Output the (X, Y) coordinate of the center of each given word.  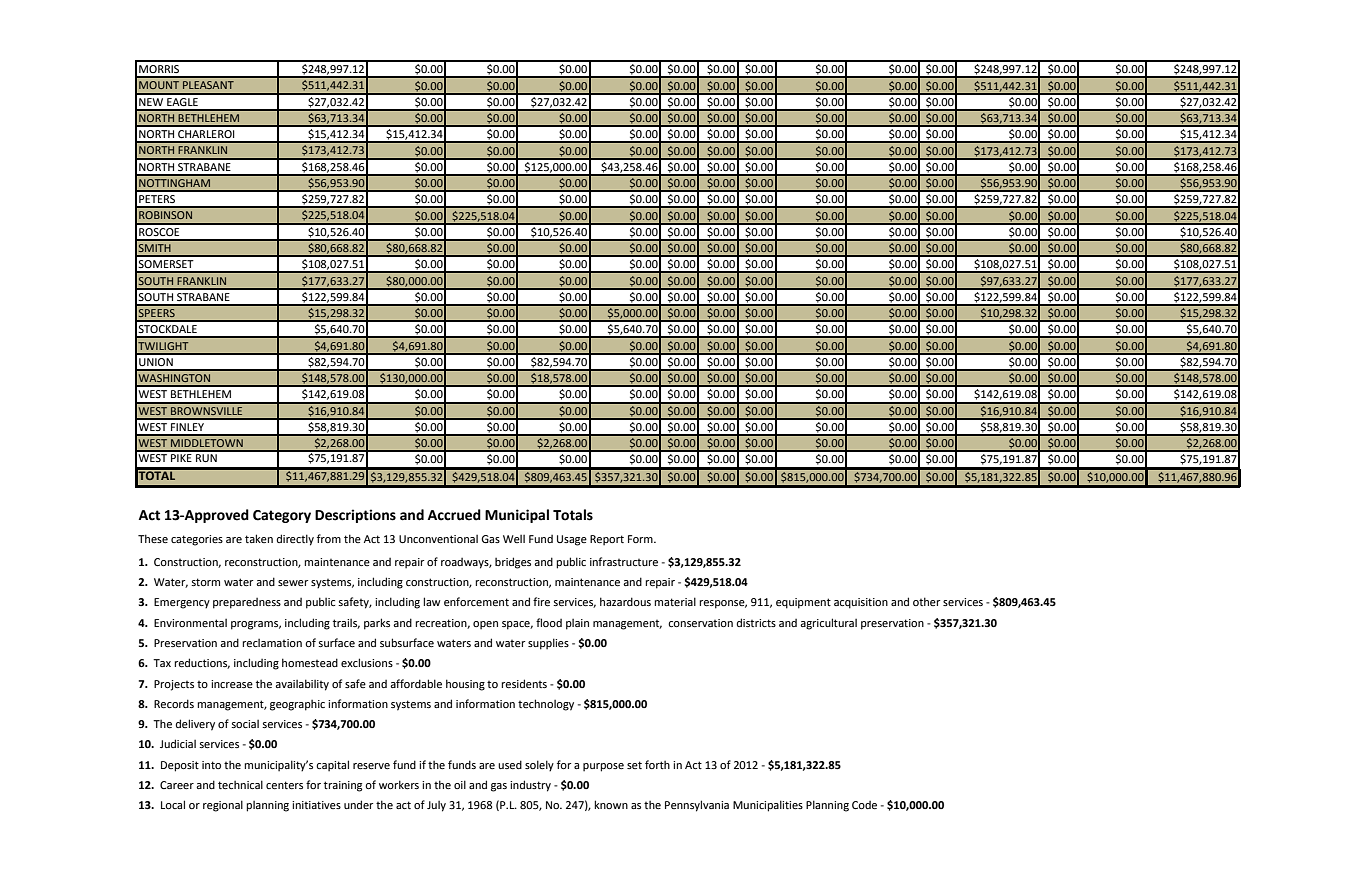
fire (541, 601)
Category (282, 516)
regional (223, 806)
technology (546, 705)
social (245, 724)
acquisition (861, 603)
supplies (548, 644)
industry (530, 786)
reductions (202, 663)
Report (607, 540)
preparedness (247, 603)
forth (657, 764)
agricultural (828, 624)
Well (514, 539)
